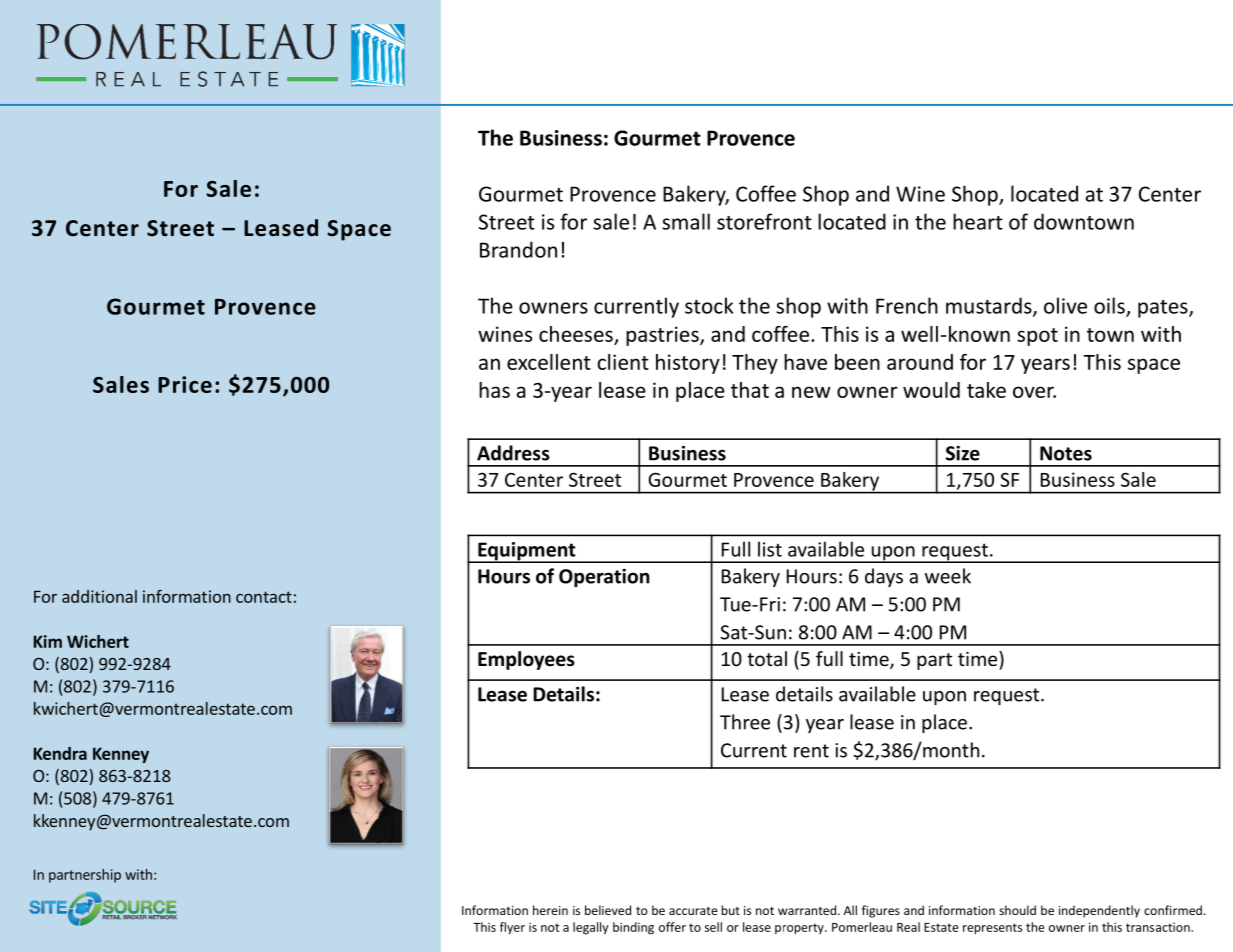  I want to click on heart, so click(978, 221).
